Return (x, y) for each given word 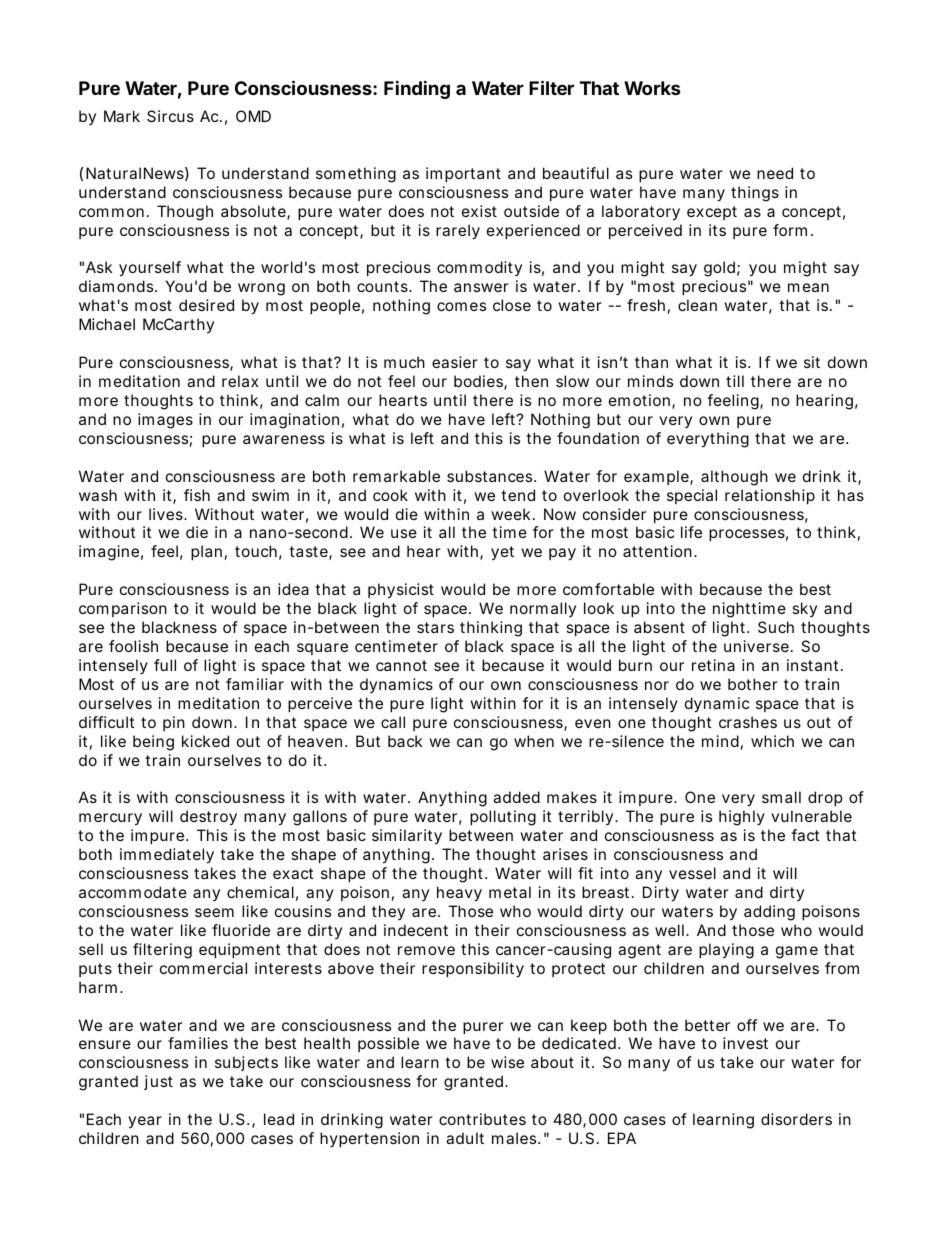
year (145, 1122)
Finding (417, 89)
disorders (796, 1119)
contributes (482, 1119)
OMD (253, 116)
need (775, 173)
